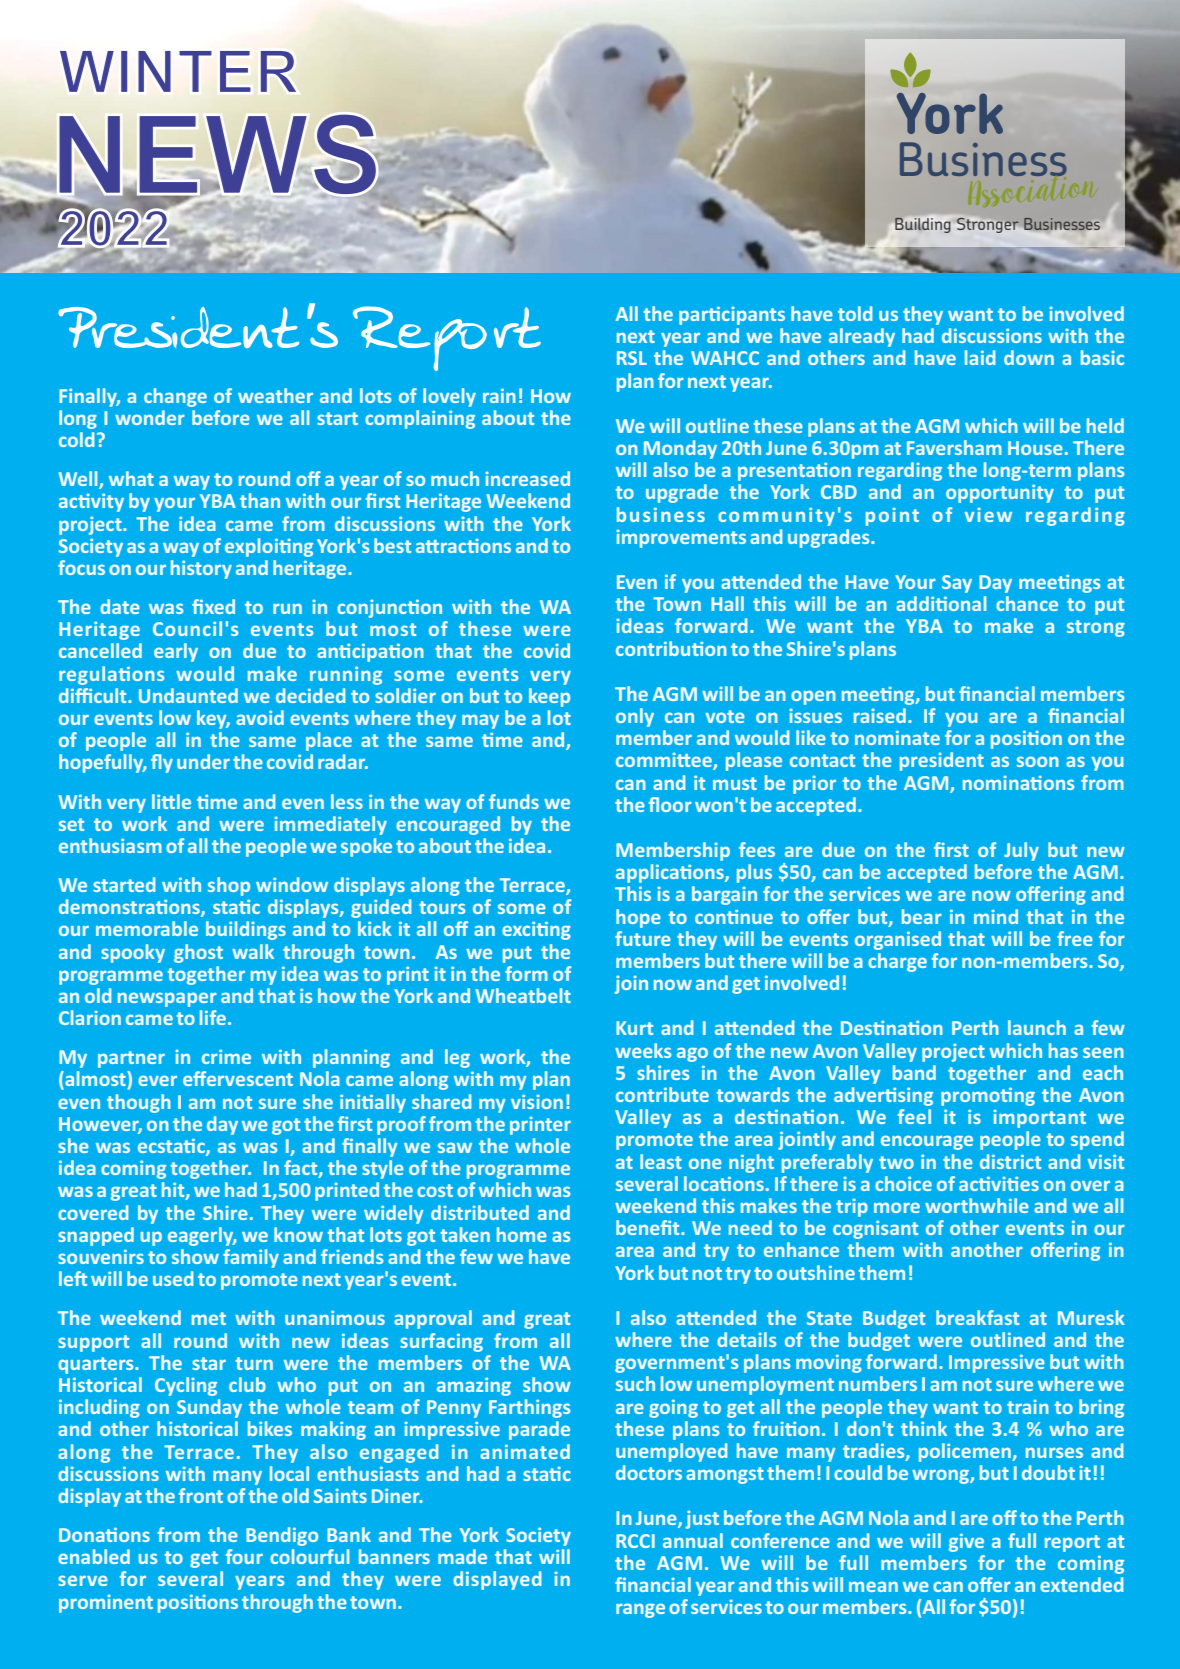 The width and height of the screenshot is (1180, 1669). What do you see at coordinates (244, 1556) in the screenshot?
I see `four` at bounding box center [244, 1556].
